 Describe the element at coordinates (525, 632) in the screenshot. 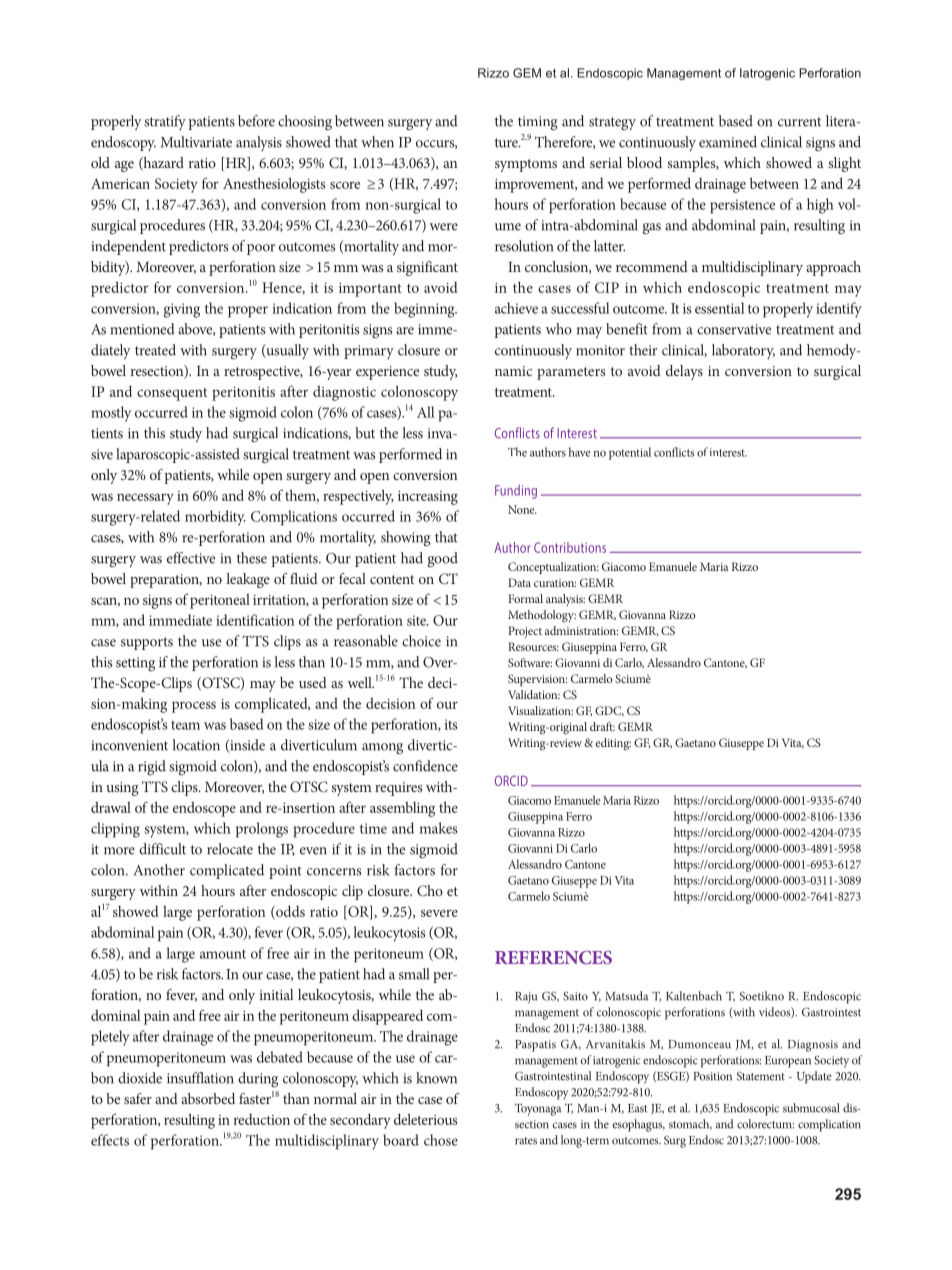

I see `Project` at that location.
